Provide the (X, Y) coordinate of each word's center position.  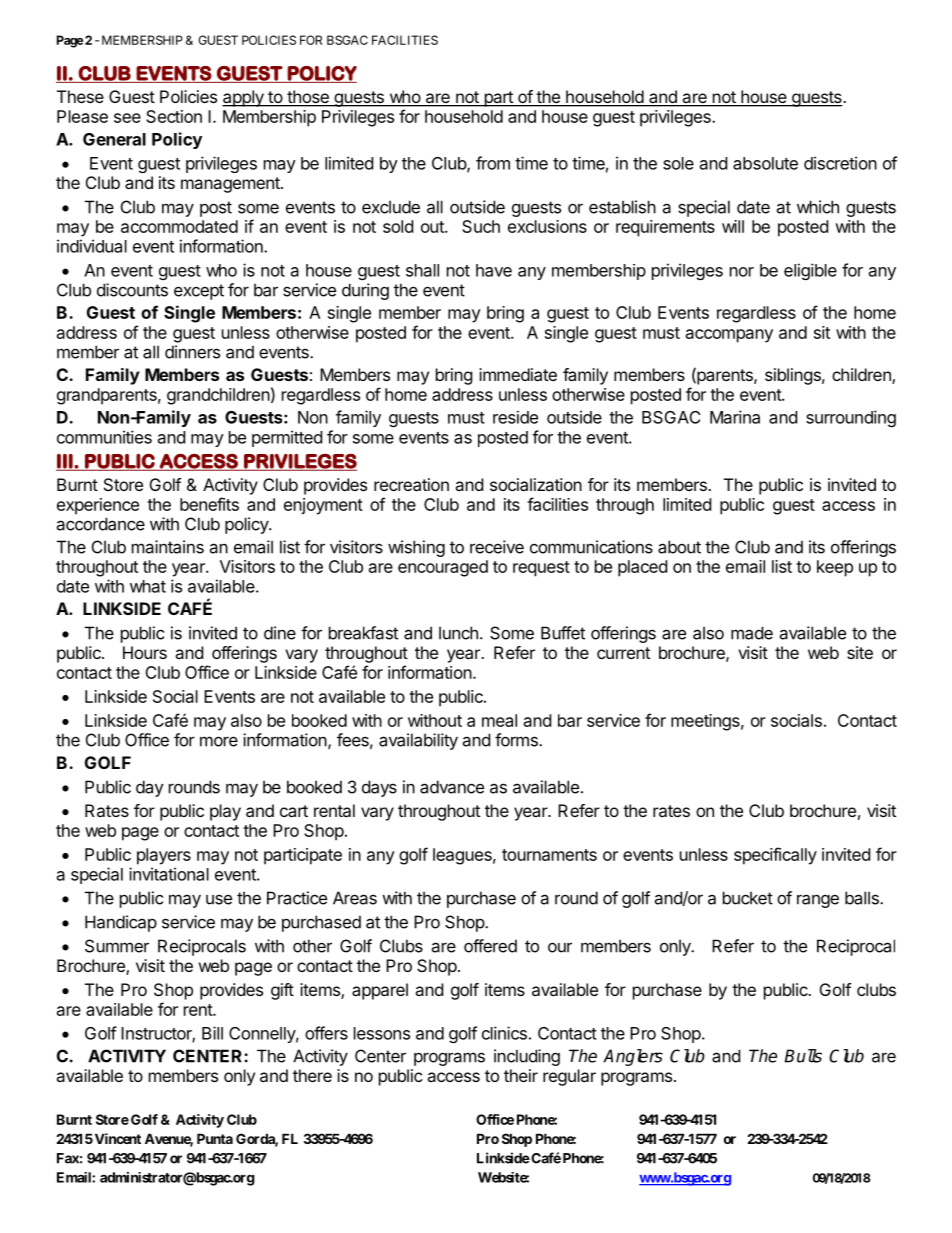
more (219, 741)
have (494, 270)
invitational (169, 874)
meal (499, 720)
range (818, 901)
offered (490, 946)
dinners (192, 352)
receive (497, 547)
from (493, 163)
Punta (215, 1138)
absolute (765, 163)
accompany (729, 336)
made (752, 633)
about (679, 547)
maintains (168, 547)
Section (174, 116)
